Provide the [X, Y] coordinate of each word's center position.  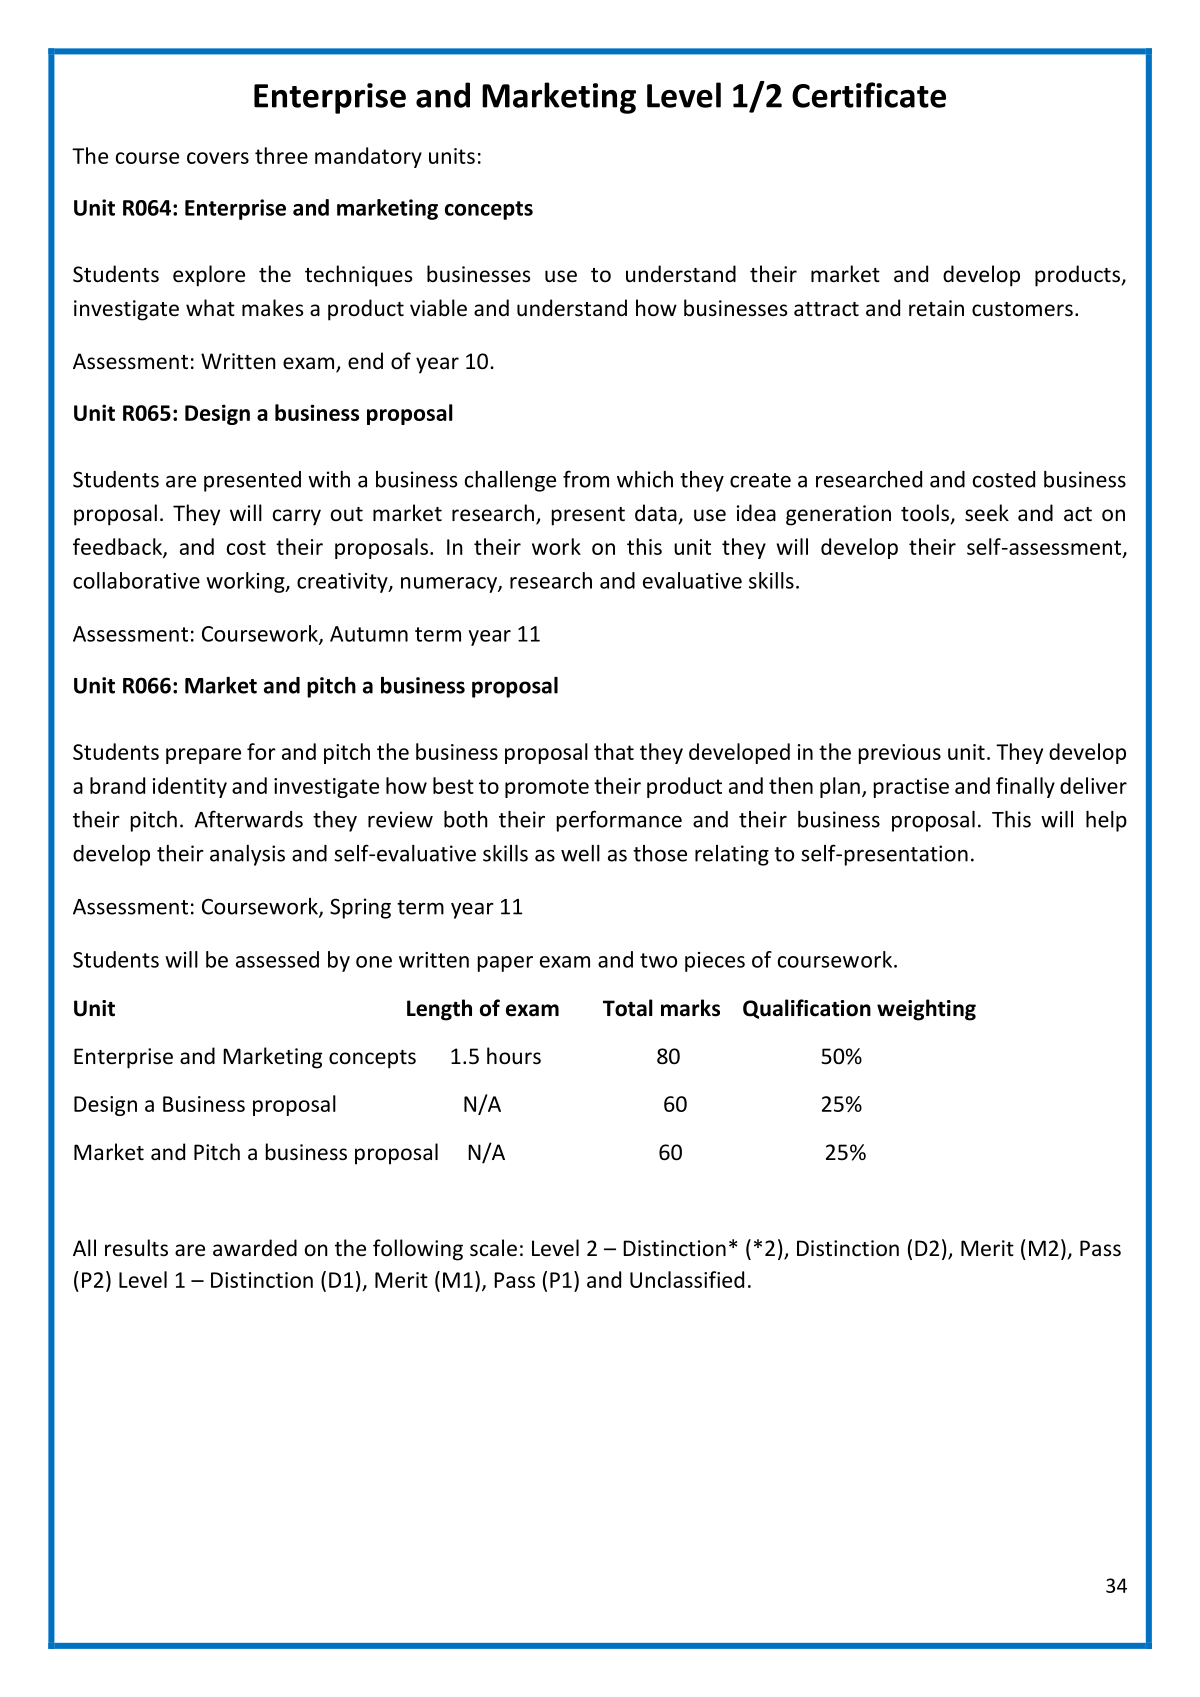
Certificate [869, 95]
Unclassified [687, 1279]
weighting [926, 1010]
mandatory [368, 157]
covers [218, 158]
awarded [255, 1247]
